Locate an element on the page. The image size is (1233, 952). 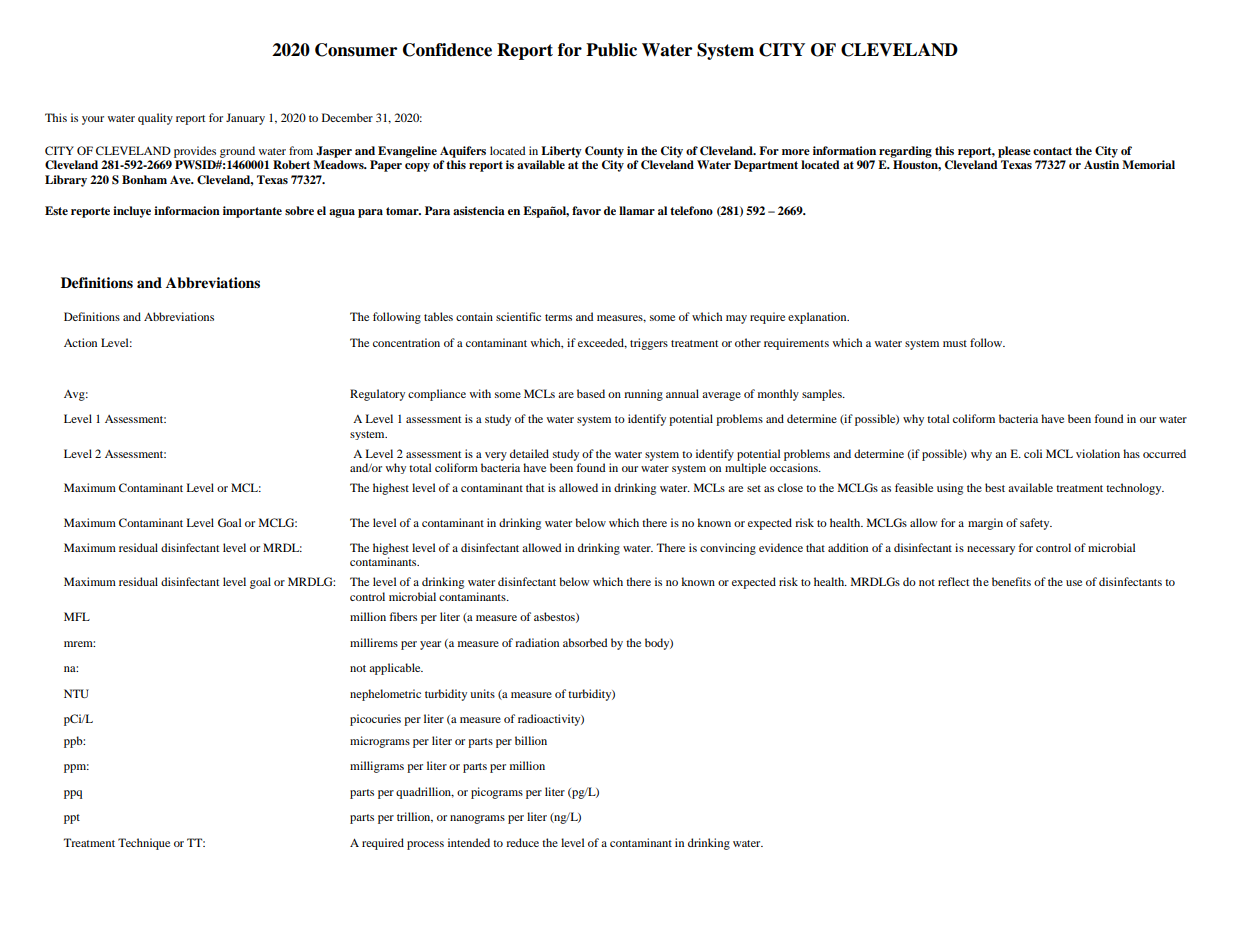
must is located at coordinates (955, 343).
